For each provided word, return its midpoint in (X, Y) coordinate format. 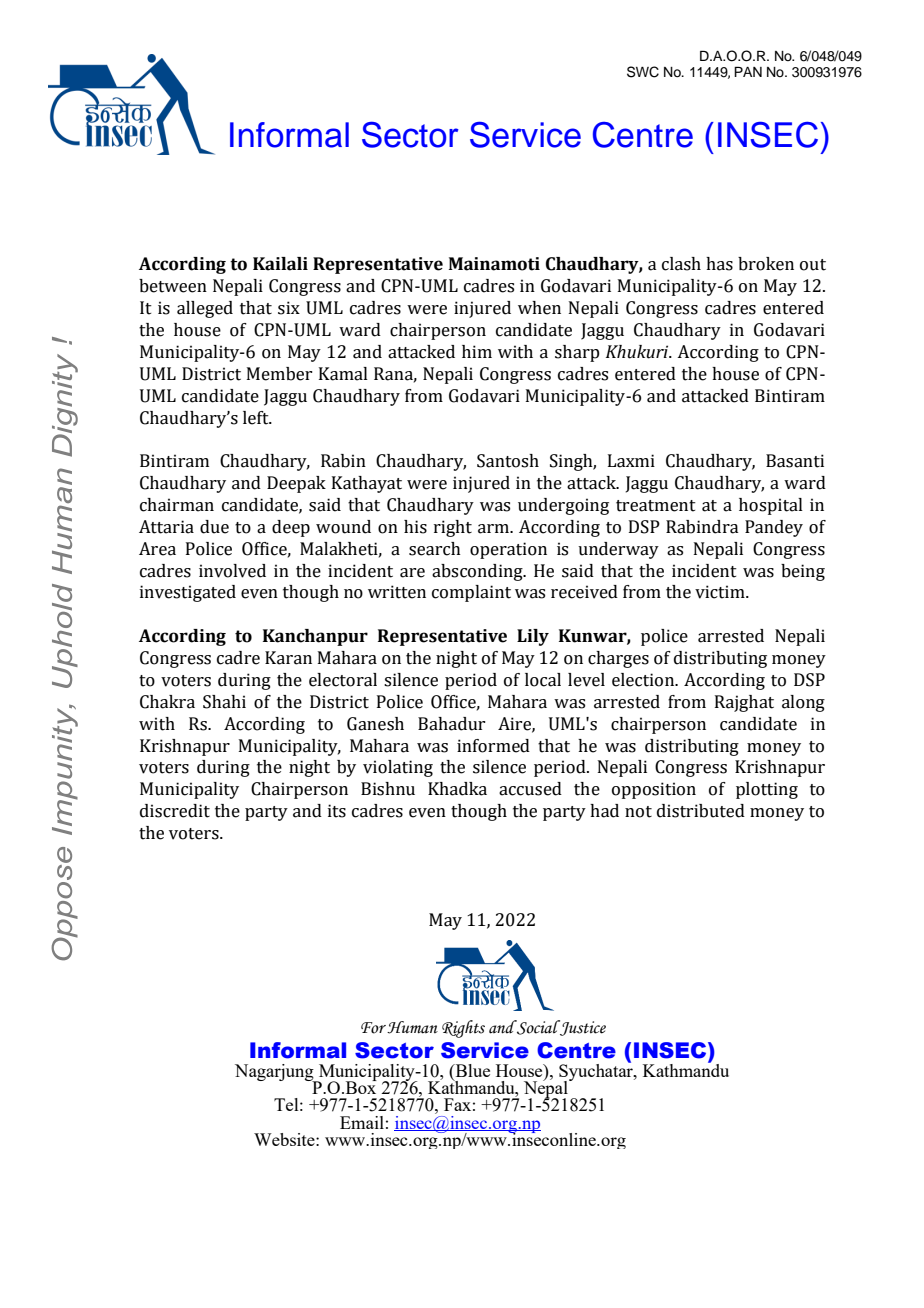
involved (232, 571)
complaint (471, 593)
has (719, 264)
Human (411, 1027)
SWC (643, 72)
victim (721, 592)
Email (362, 1122)
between (173, 286)
